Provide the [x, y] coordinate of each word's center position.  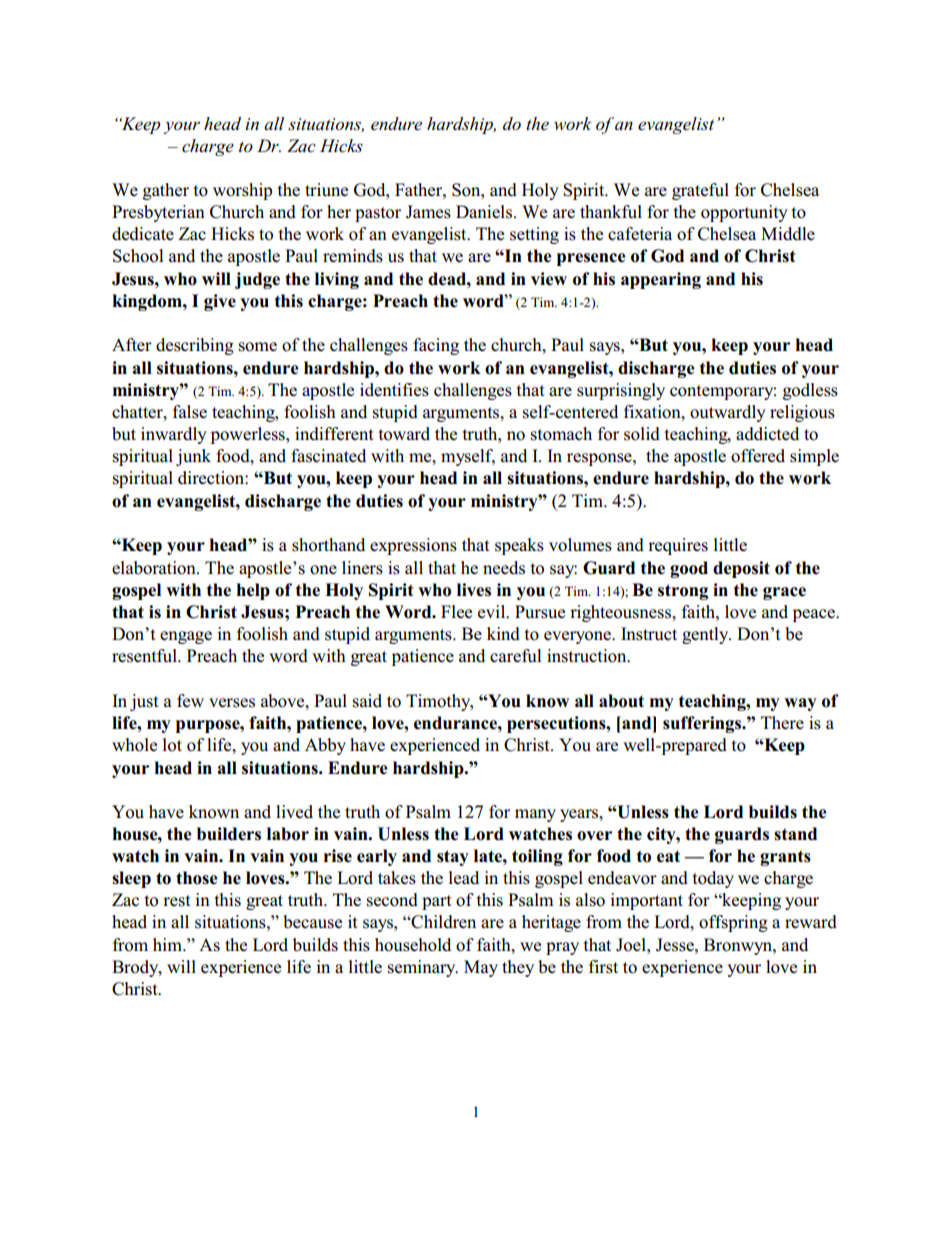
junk [193, 457]
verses [232, 703]
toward [404, 434]
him [168, 944]
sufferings [703, 724]
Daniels [485, 212]
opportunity [744, 213]
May [481, 968]
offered [758, 456]
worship [242, 191]
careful [516, 656]
